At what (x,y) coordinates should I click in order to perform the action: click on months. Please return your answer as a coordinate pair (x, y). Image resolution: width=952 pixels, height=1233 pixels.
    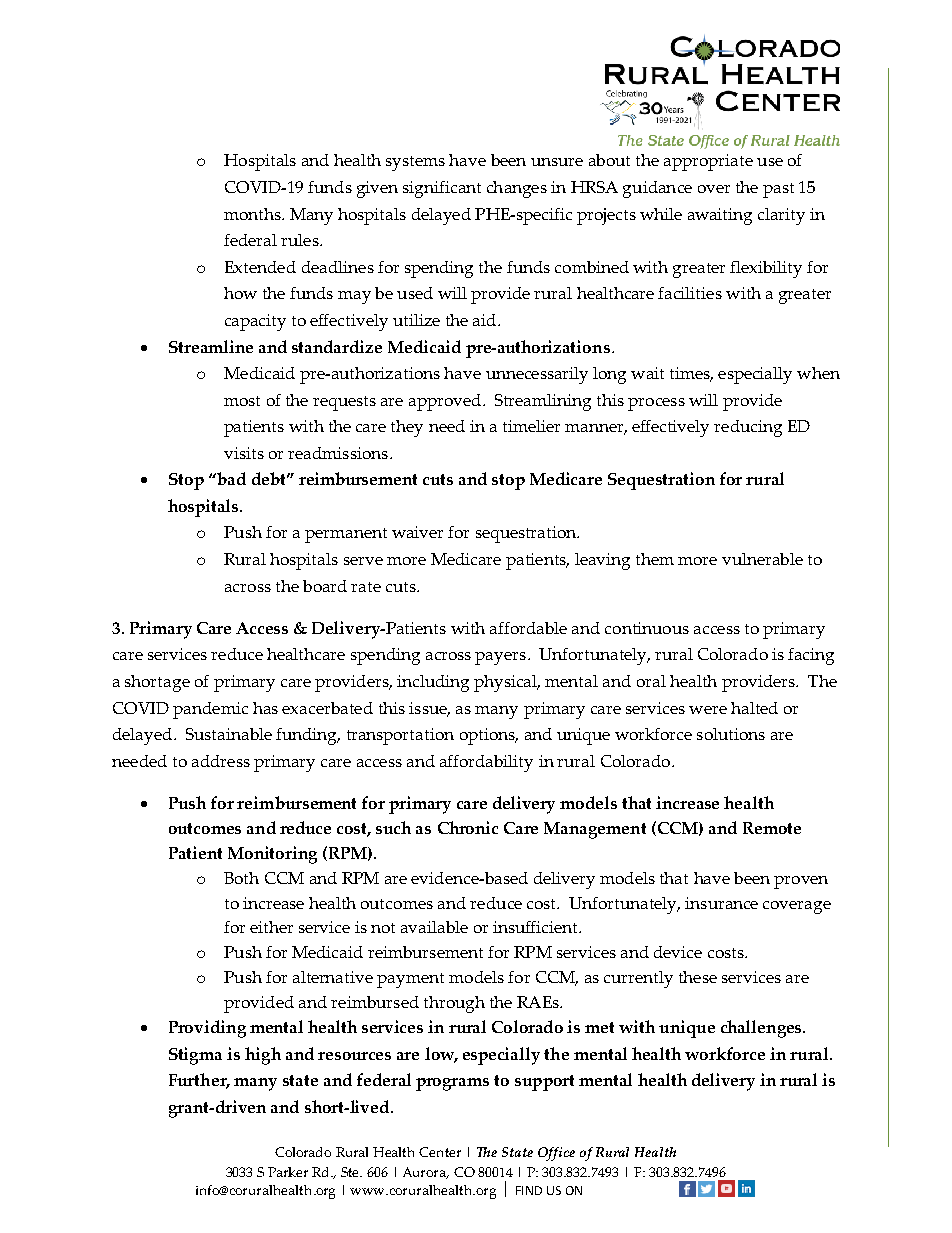
    Looking at the image, I should click on (253, 214).
